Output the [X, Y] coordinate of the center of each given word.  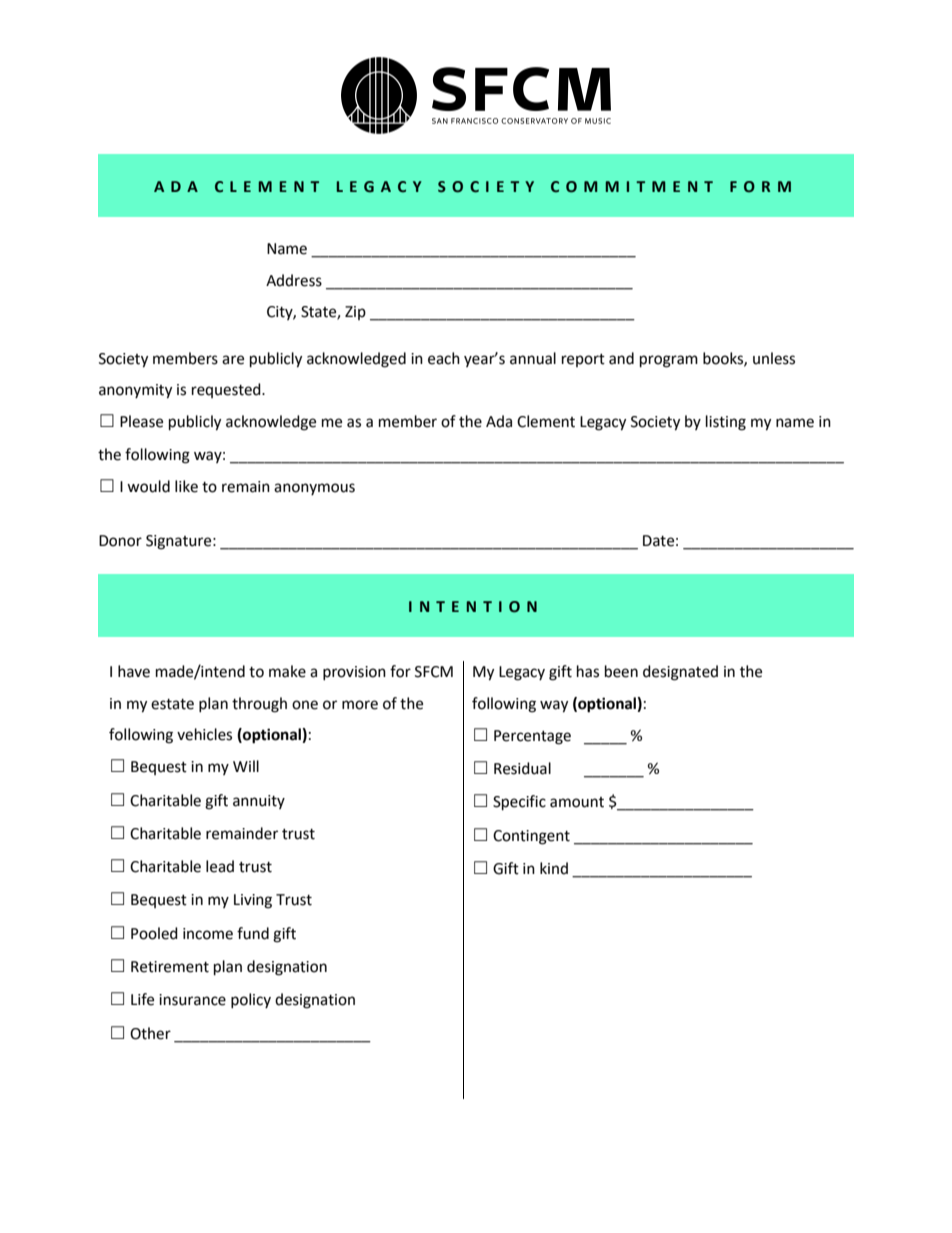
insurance [192, 1000]
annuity [259, 802]
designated [680, 673]
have [134, 671]
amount [577, 802]
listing [726, 423]
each [444, 358]
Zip [355, 313]
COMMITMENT [632, 187]
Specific [519, 803]
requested [227, 390]
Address [294, 280]
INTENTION [473, 607]
